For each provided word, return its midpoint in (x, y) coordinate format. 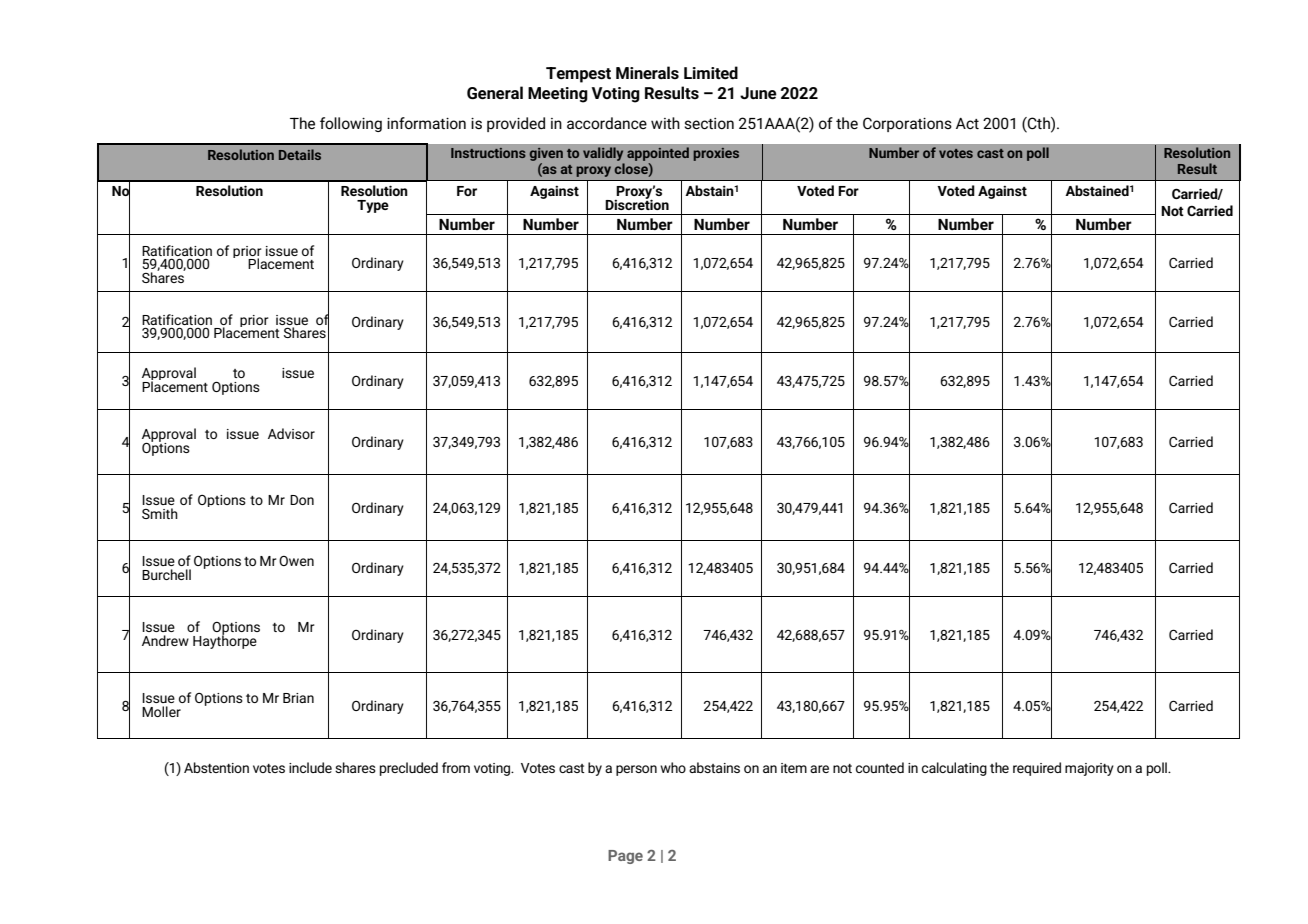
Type (373, 206)
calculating (954, 769)
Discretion (637, 203)
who (673, 767)
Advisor (291, 433)
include (310, 767)
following (351, 124)
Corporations (907, 124)
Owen (296, 561)
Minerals (647, 72)
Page (625, 857)
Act (967, 123)
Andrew (165, 640)
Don (302, 500)
